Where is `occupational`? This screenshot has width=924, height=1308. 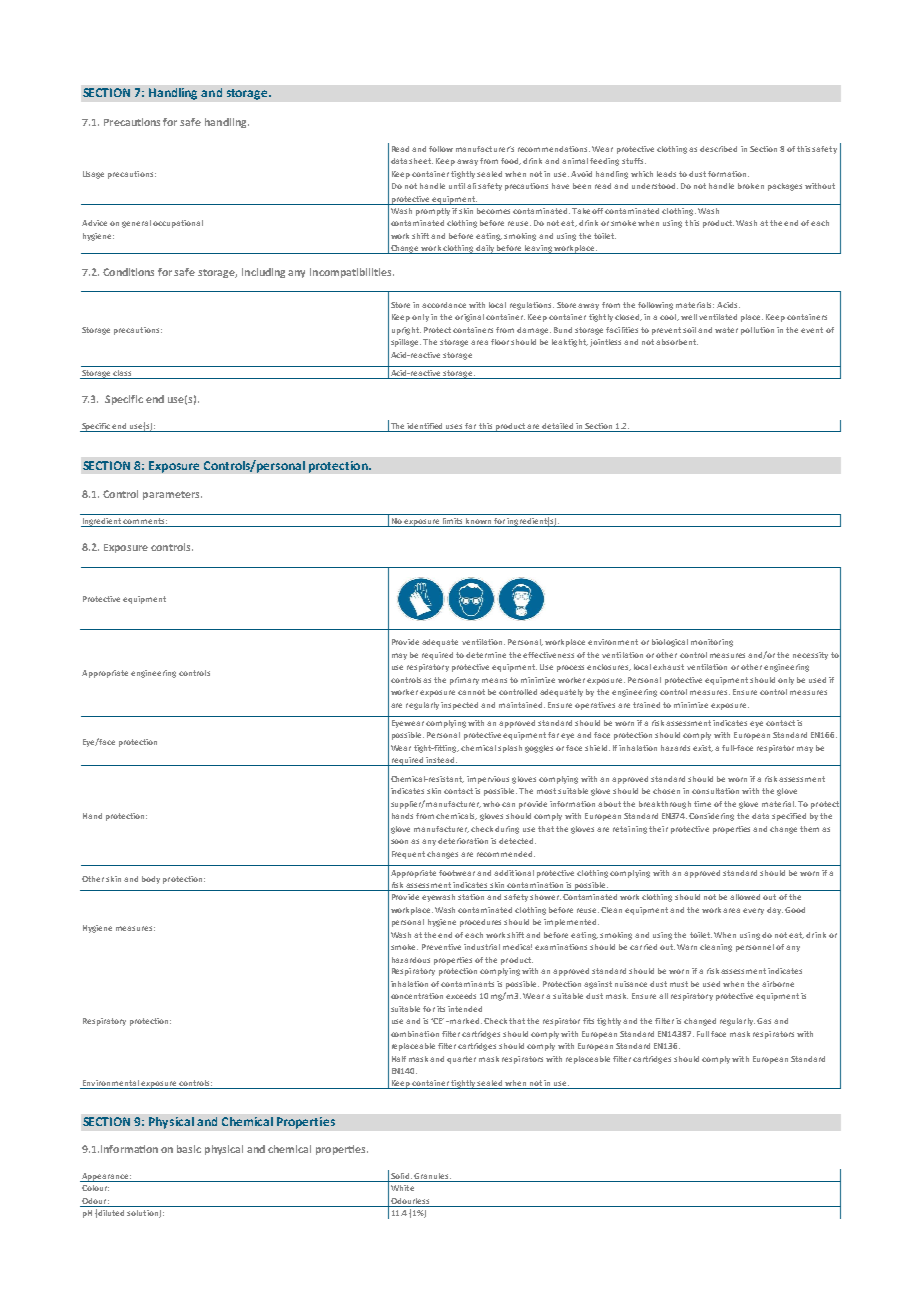 occupational is located at coordinates (178, 224).
